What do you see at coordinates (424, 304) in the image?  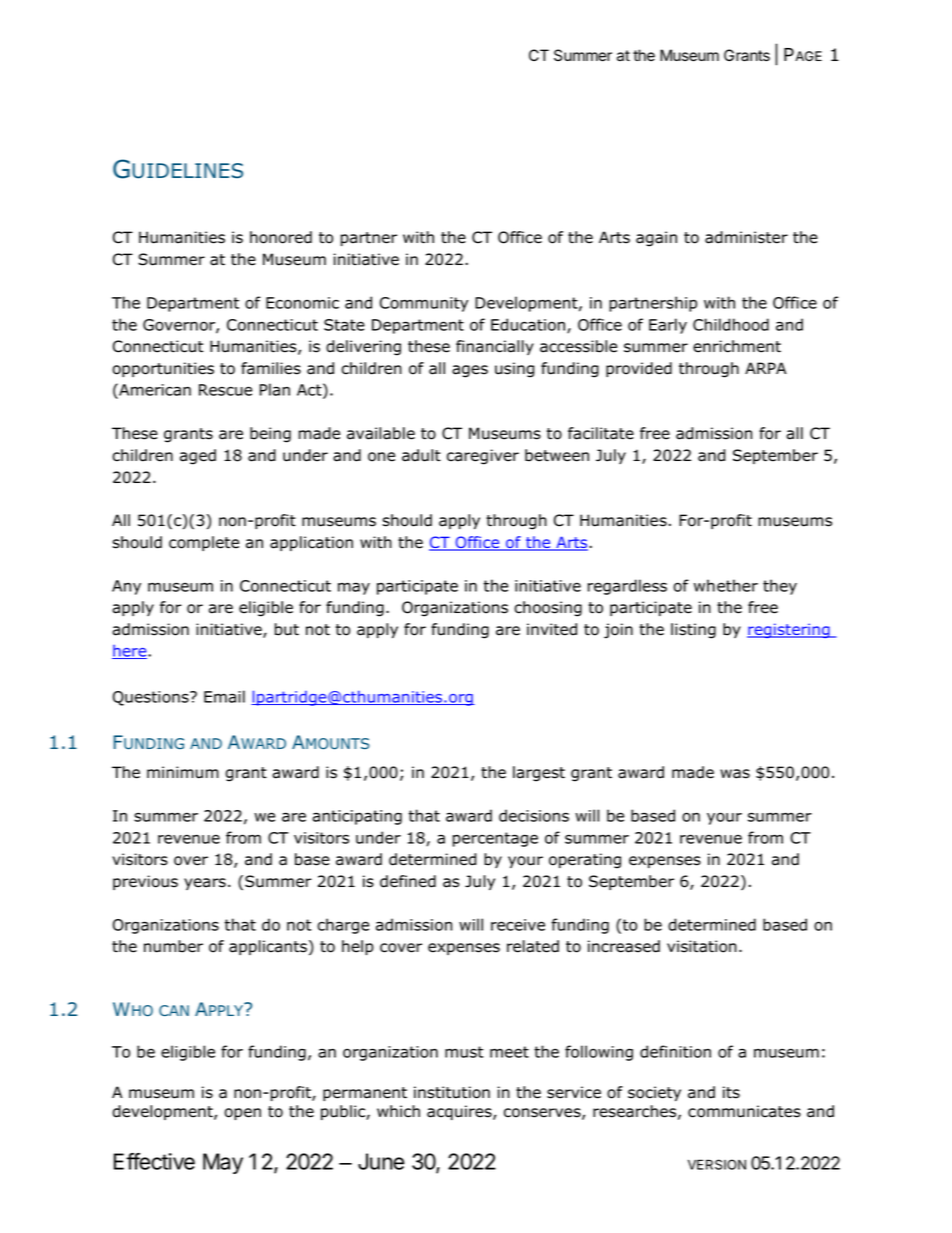 I see `Community` at bounding box center [424, 304].
